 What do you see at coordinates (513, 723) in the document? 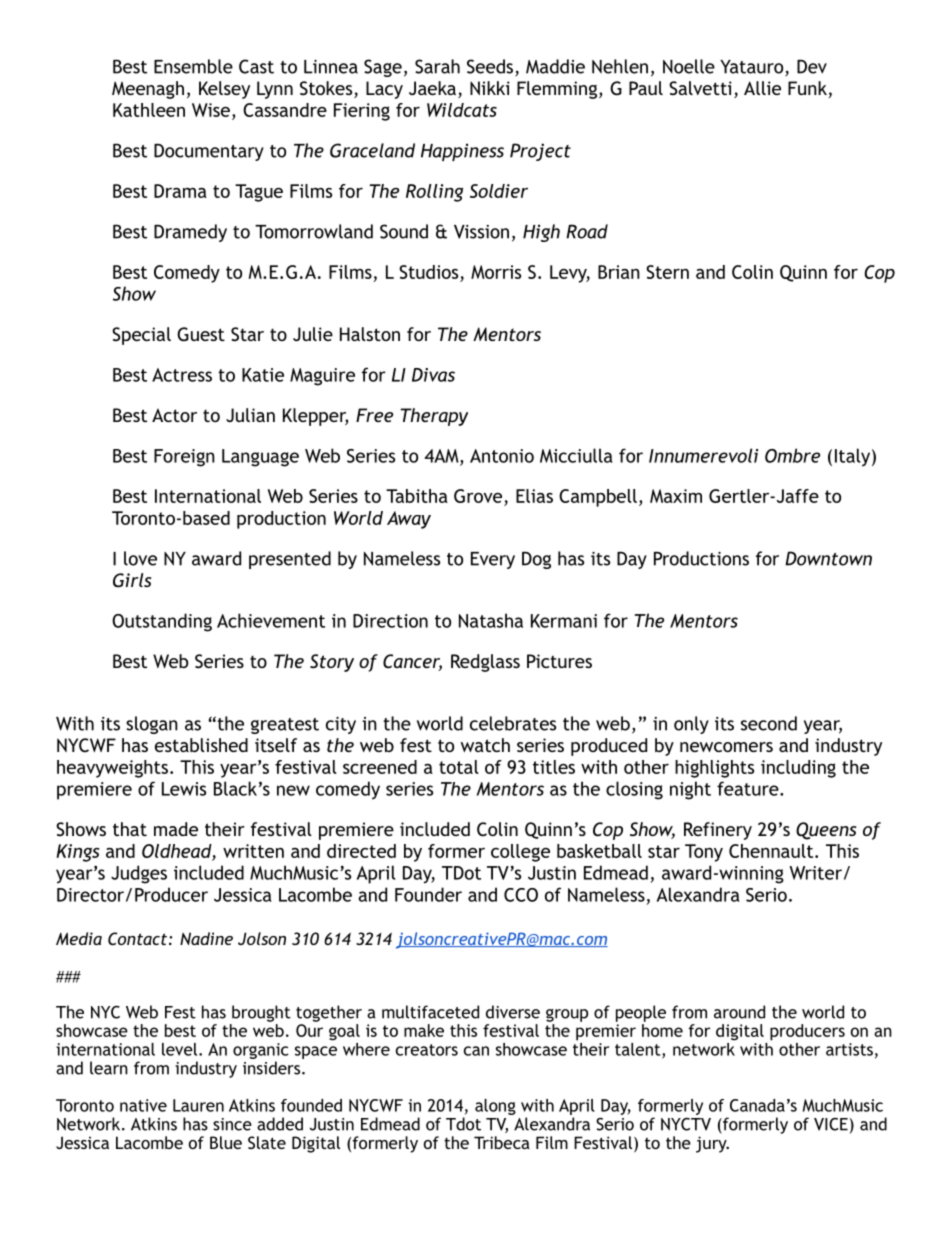
I see `celebrates` at bounding box center [513, 723].
